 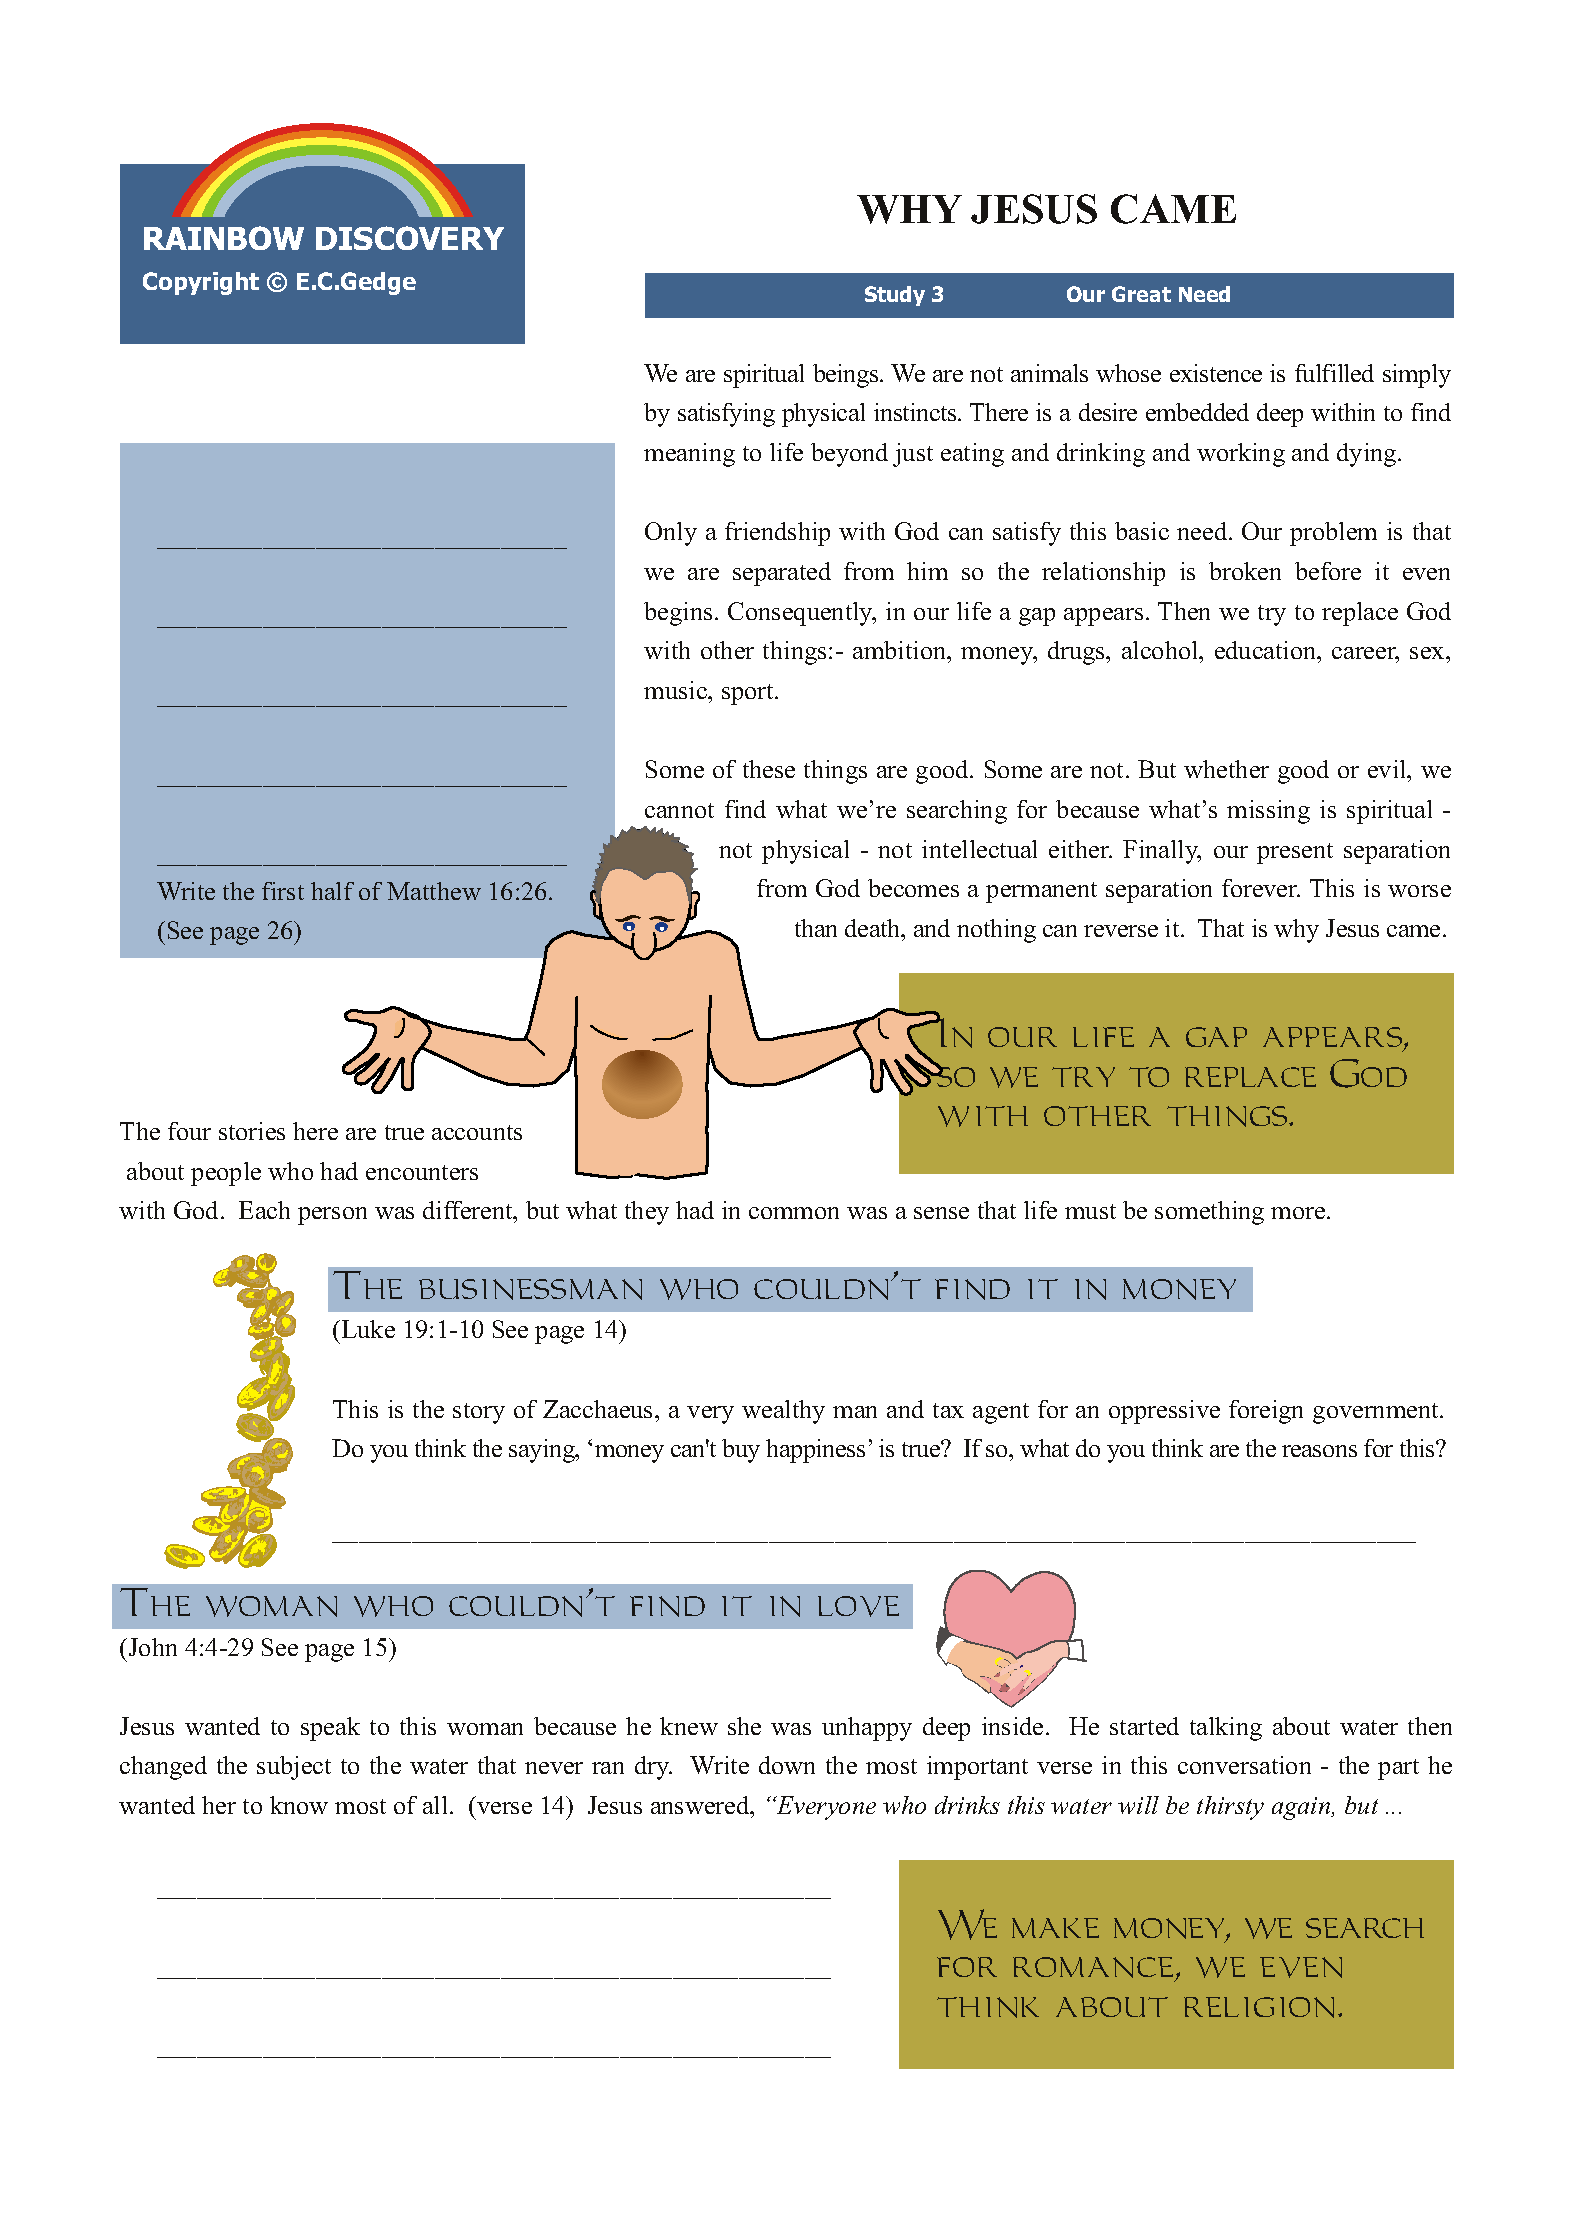 I want to click on religion, so click(x=1259, y=2007).
